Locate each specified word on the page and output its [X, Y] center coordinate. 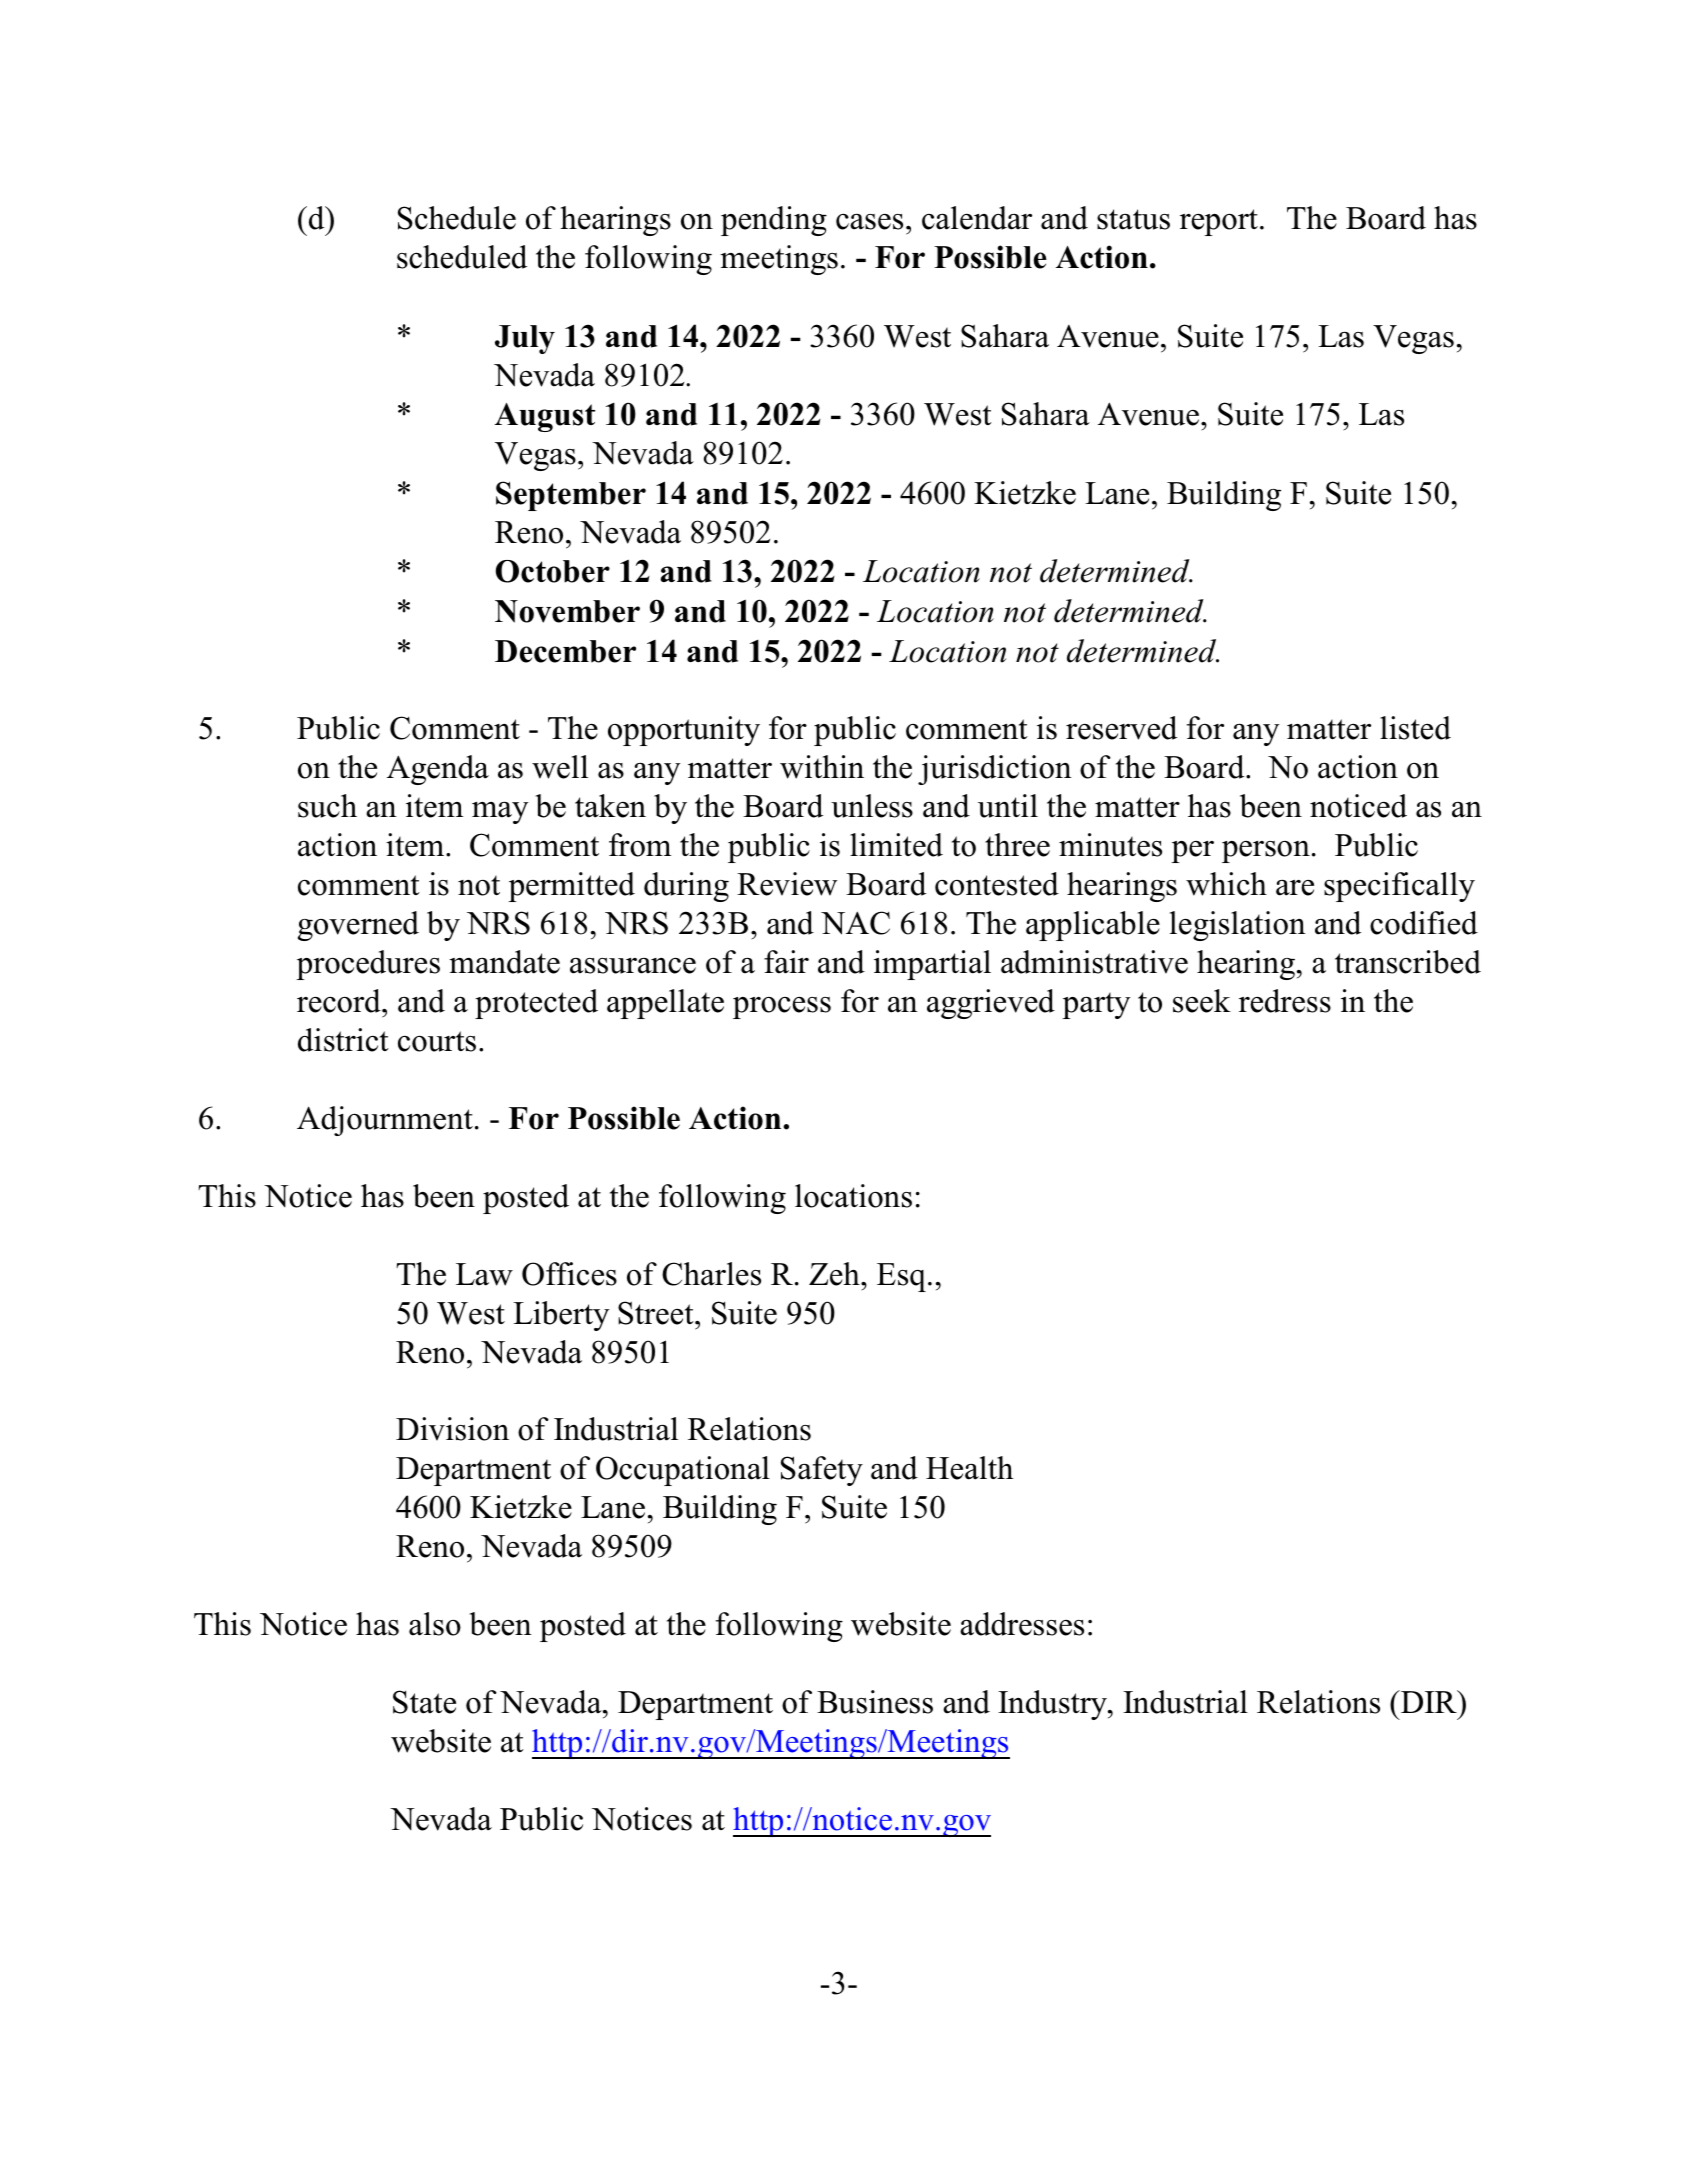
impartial [932, 965]
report [1219, 222]
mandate [504, 962]
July [525, 339]
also [435, 1624]
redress [1285, 1001]
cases [869, 222]
